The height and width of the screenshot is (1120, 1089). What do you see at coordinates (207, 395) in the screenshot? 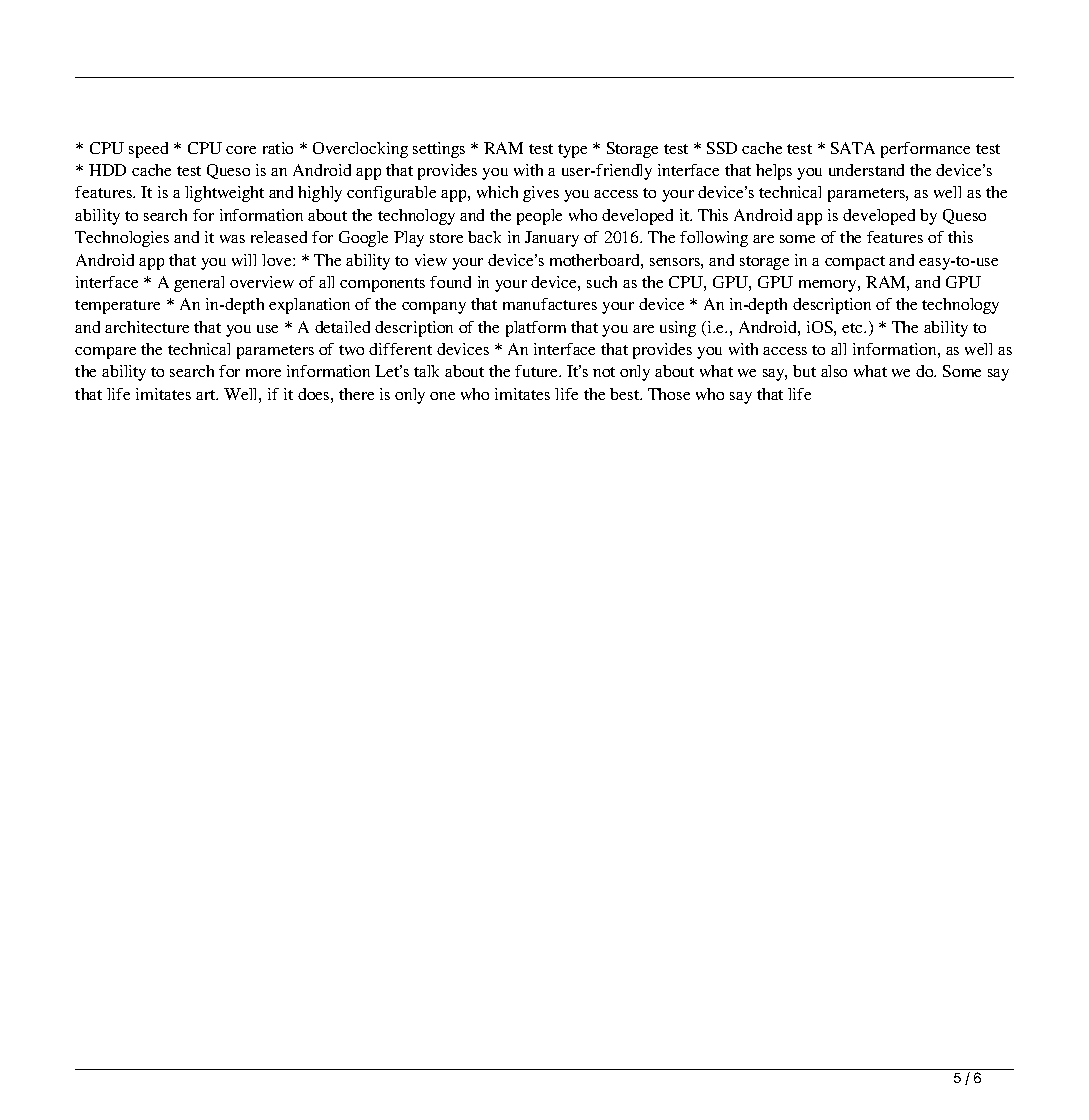
I see `art` at bounding box center [207, 395].
